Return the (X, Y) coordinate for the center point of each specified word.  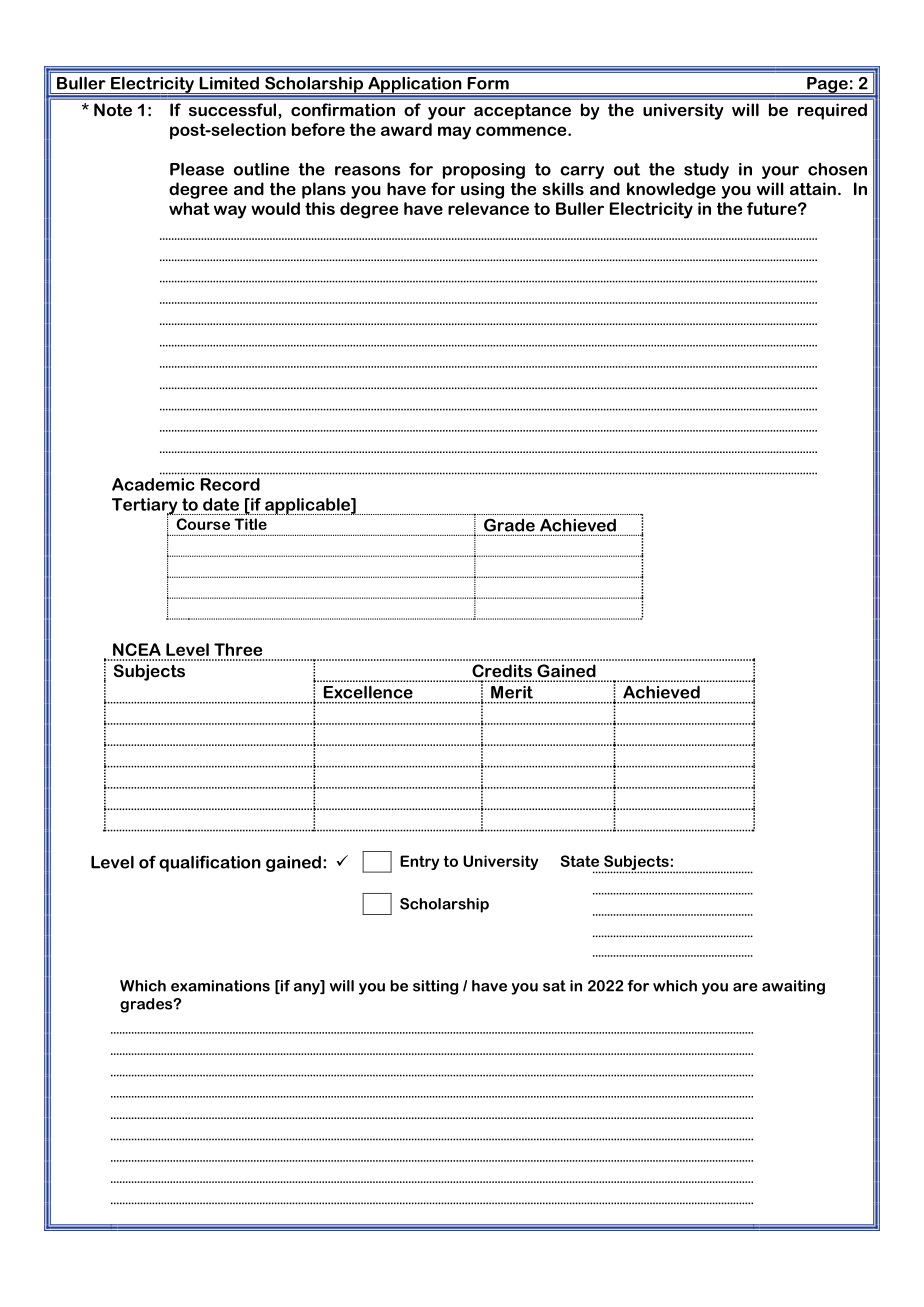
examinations (220, 986)
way (230, 212)
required (832, 111)
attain (813, 188)
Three (238, 649)
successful (234, 109)
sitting (435, 987)
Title (250, 524)
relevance (488, 208)
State (580, 861)
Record (230, 484)
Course (203, 524)
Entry (419, 862)
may (454, 133)
